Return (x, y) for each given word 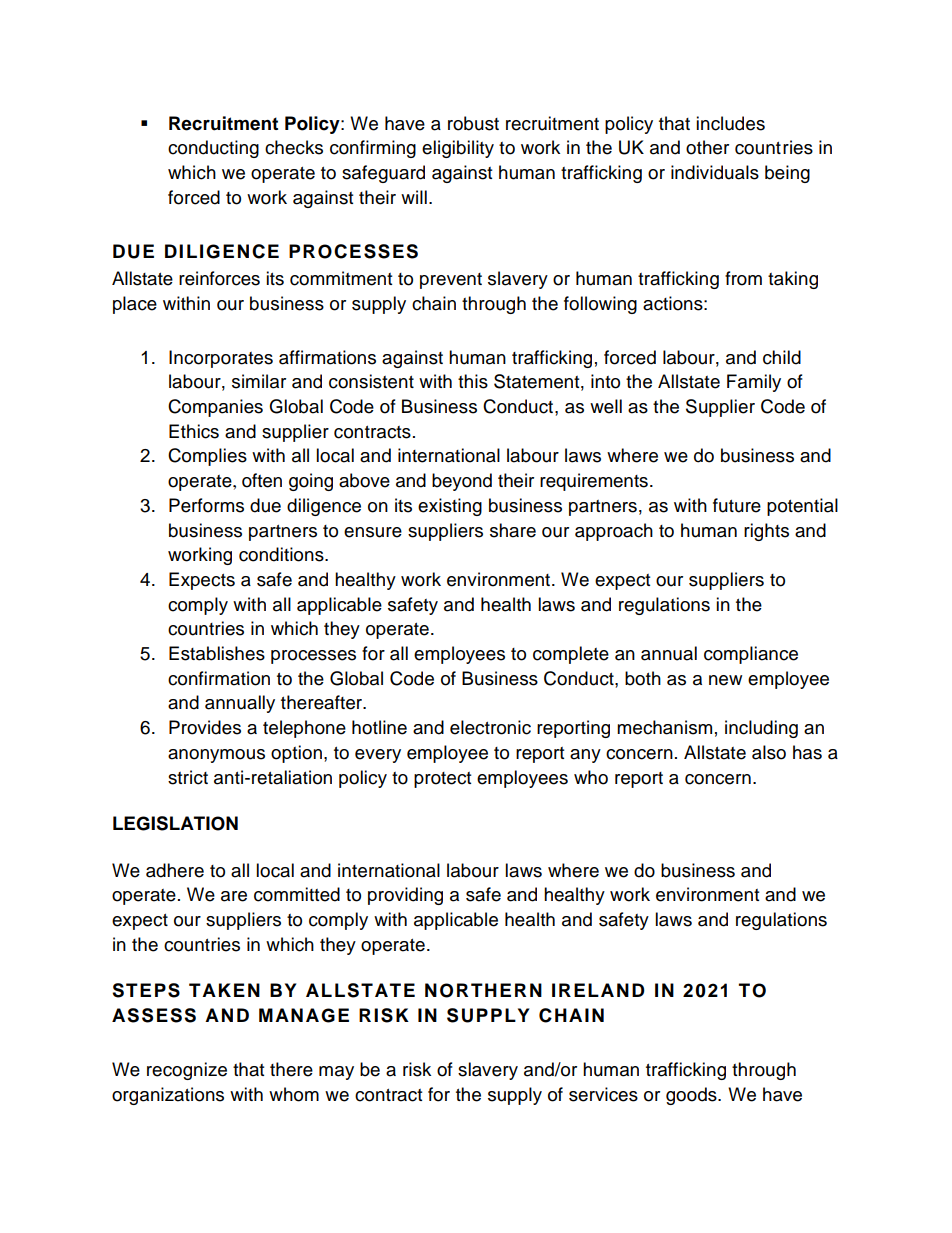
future (737, 505)
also (769, 752)
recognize (187, 1071)
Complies (207, 457)
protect (442, 780)
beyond (462, 482)
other (707, 147)
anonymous (216, 756)
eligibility (458, 149)
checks (294, 147)
